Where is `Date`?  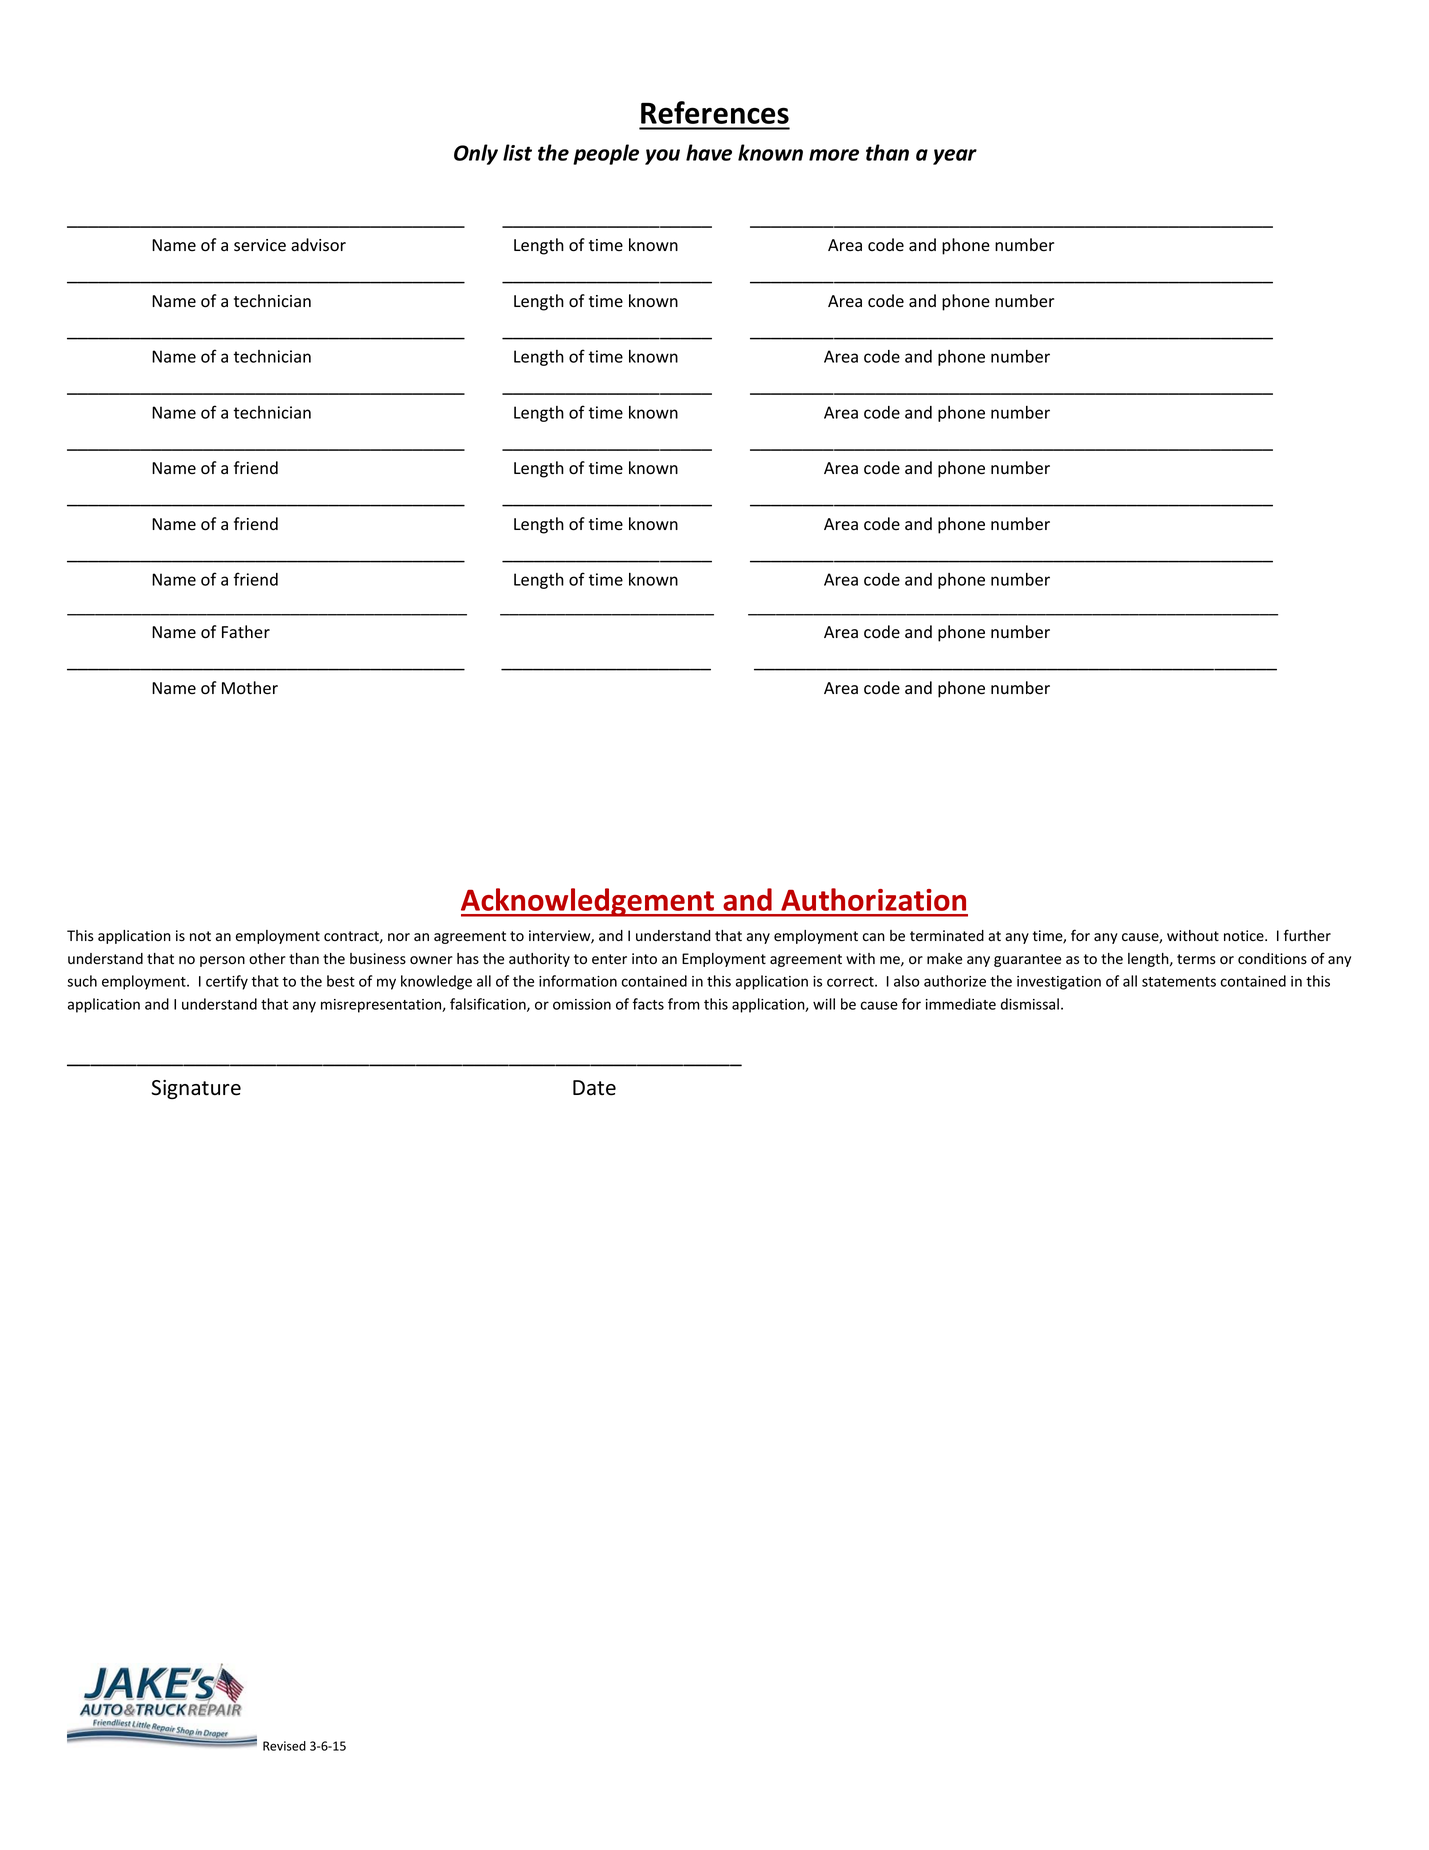 Date is located at coordinates (594, 1088).
